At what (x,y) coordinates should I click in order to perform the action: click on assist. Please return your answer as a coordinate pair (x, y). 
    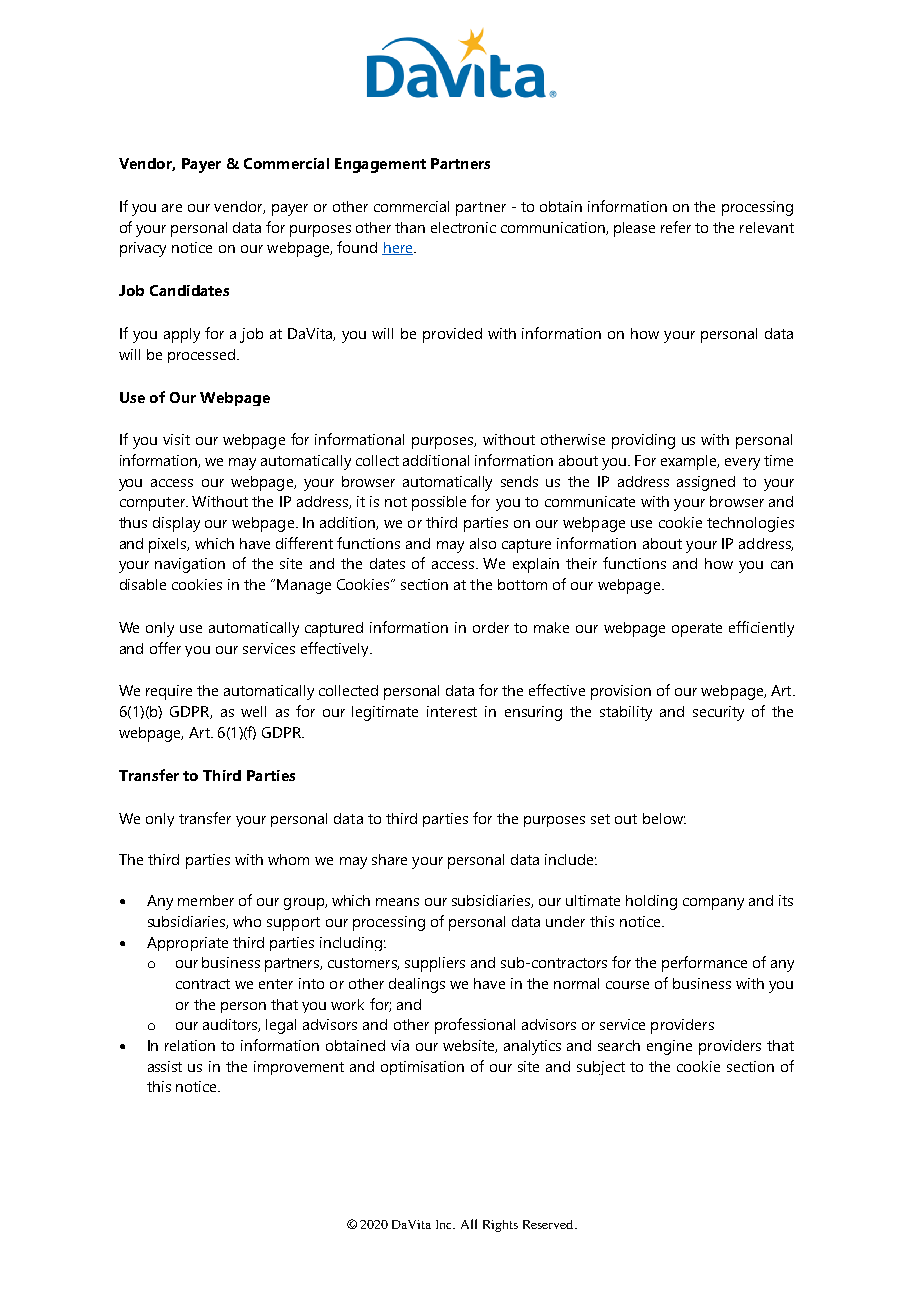
    Looking at the image, I should click on (165, 1066).
